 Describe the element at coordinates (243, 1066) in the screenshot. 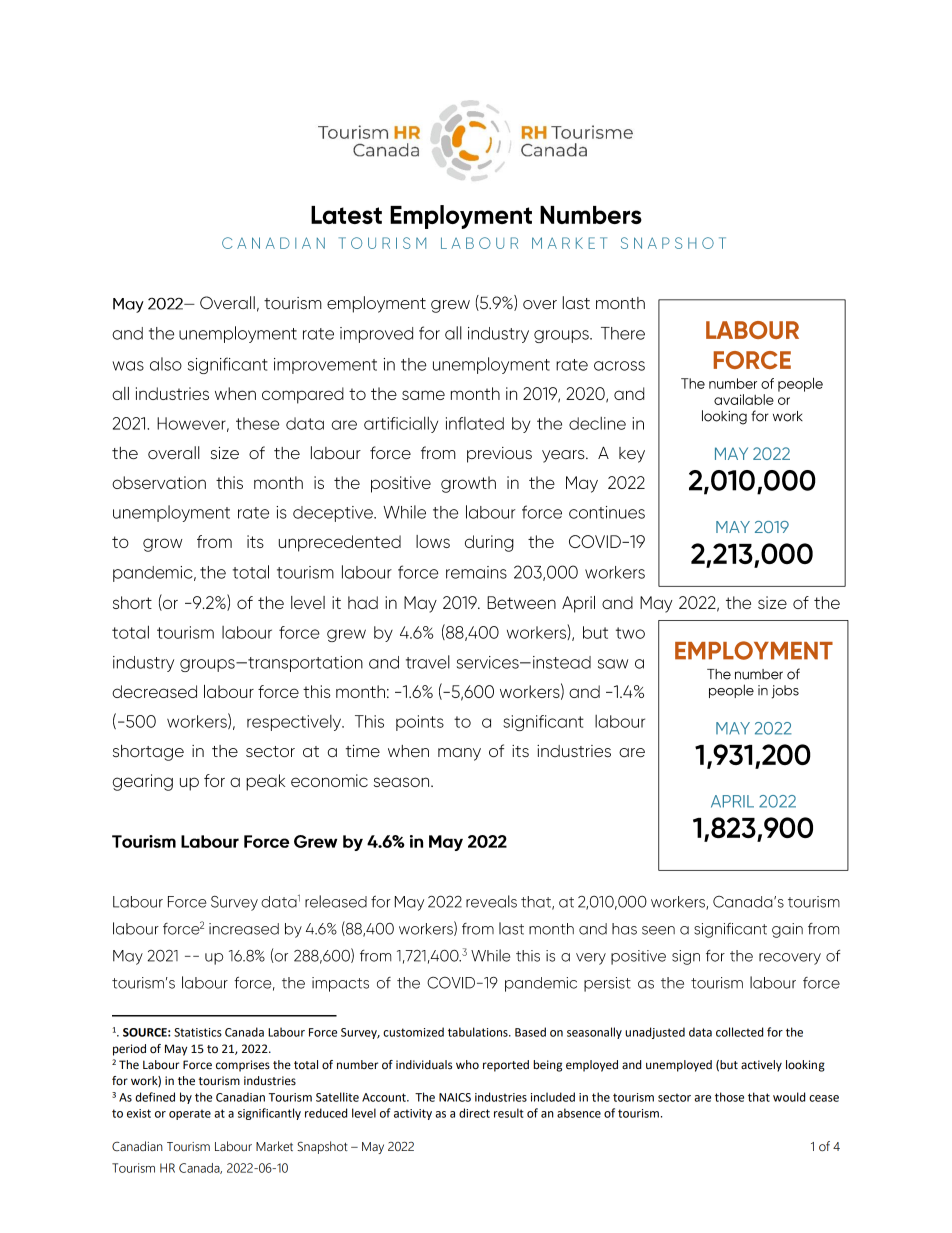

I see `comprises` at that location.
